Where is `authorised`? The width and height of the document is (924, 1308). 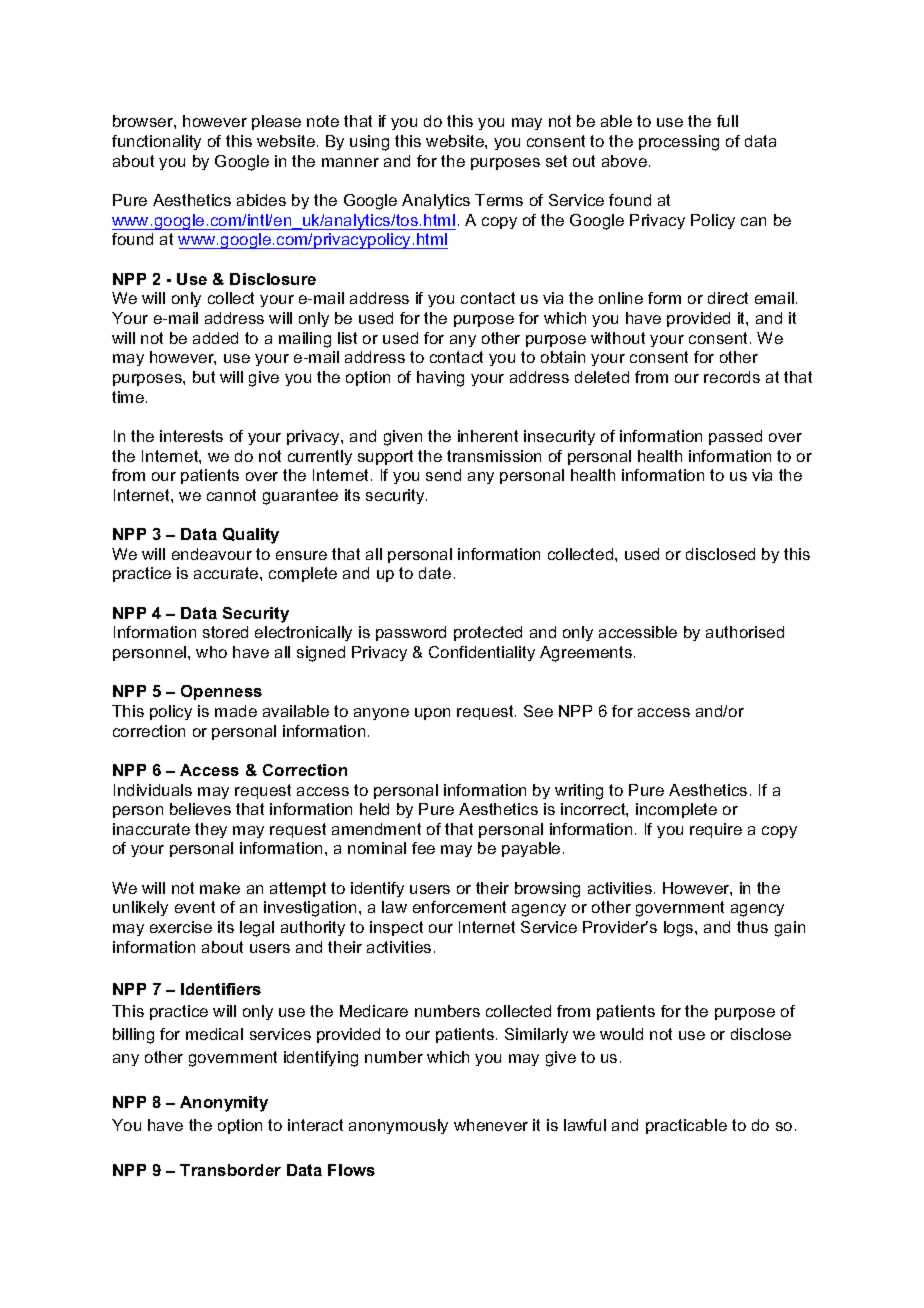 authorised is located at coordinates (745, 632).
